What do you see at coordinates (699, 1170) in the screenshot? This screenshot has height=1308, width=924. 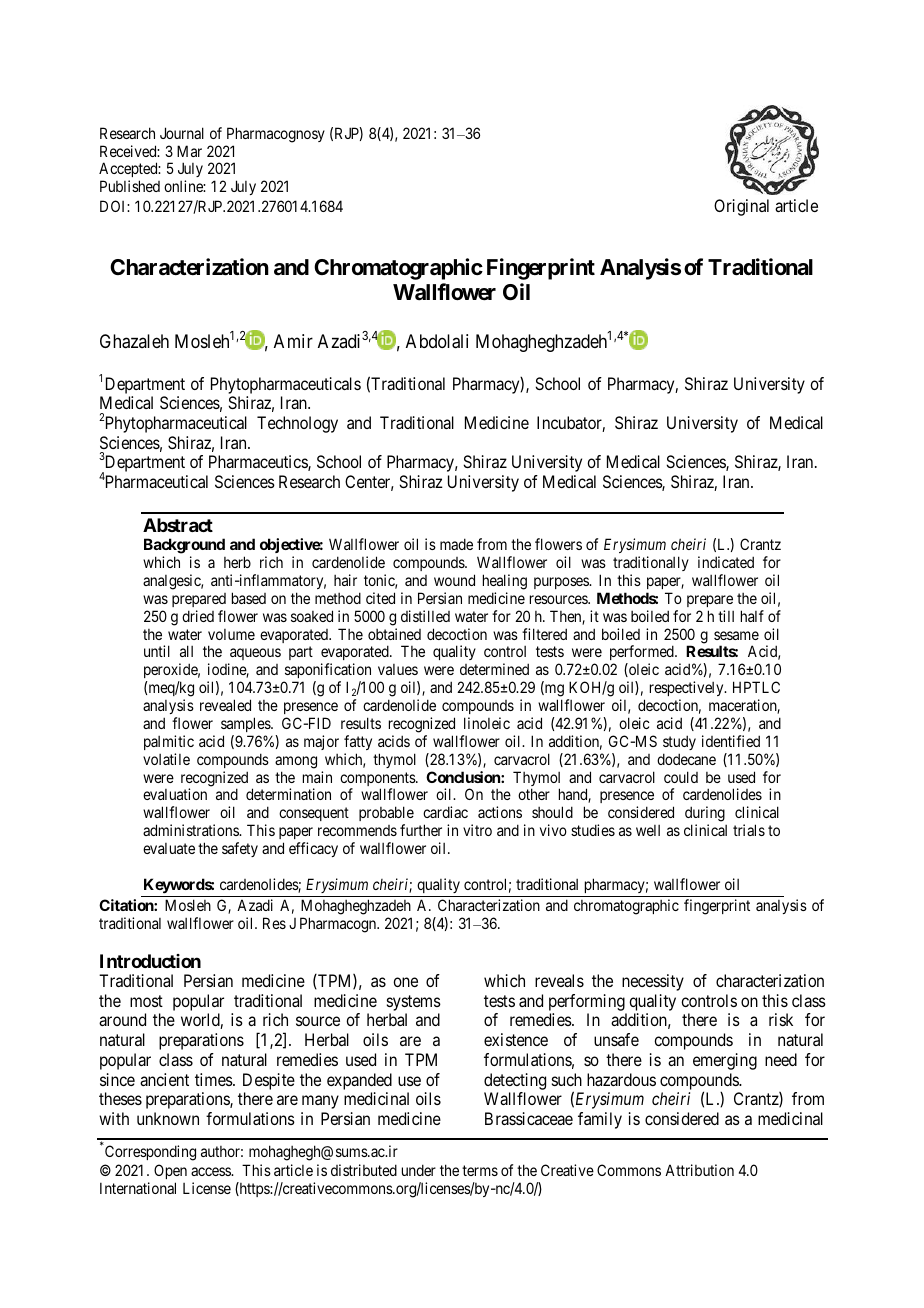 I see `Attribution` at bounding box center [699, 1170].
